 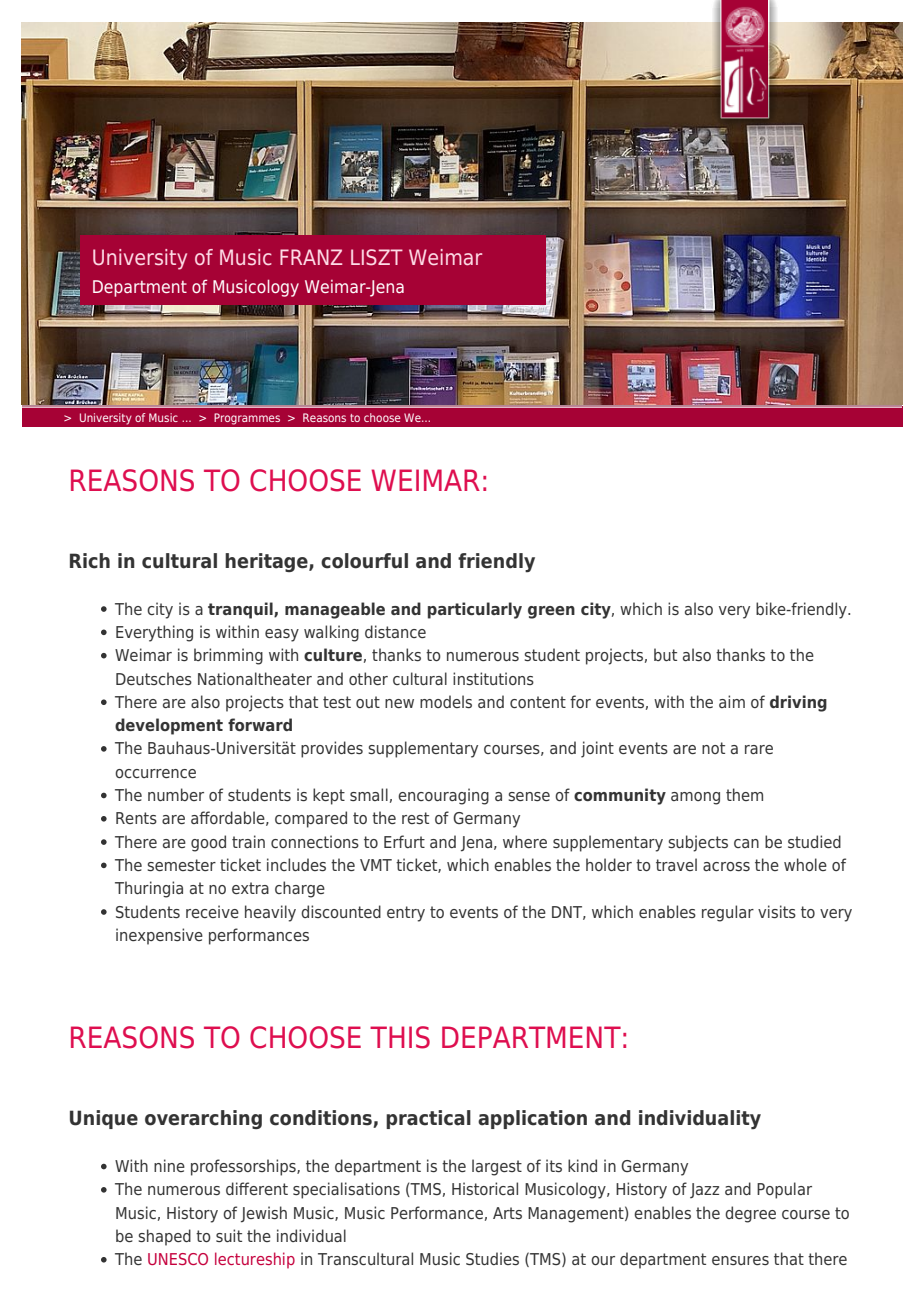 I want to click on FRANZ, so click(x=311, y=257).
